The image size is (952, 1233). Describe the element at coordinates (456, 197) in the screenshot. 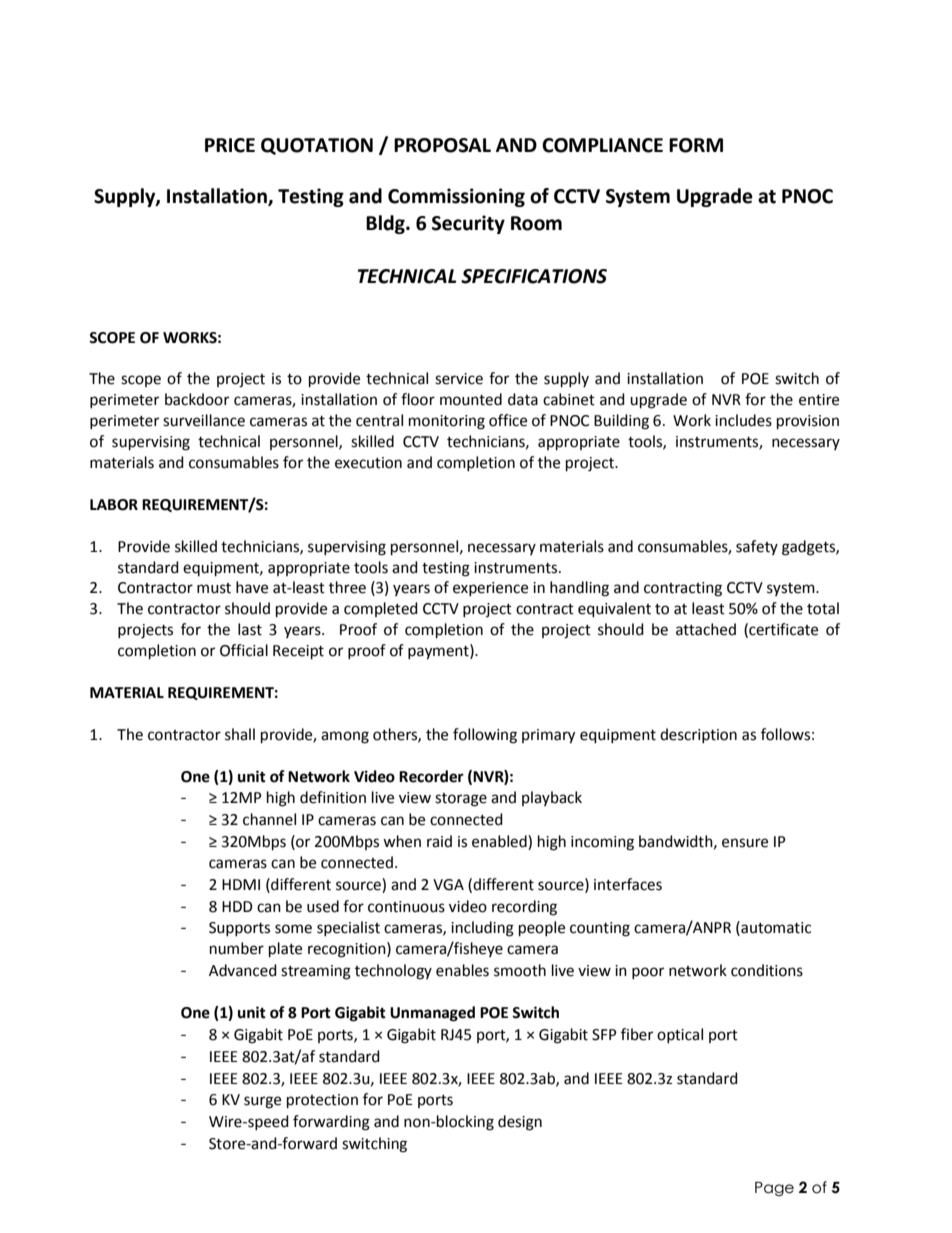

I see `Commissioning` at that location.
